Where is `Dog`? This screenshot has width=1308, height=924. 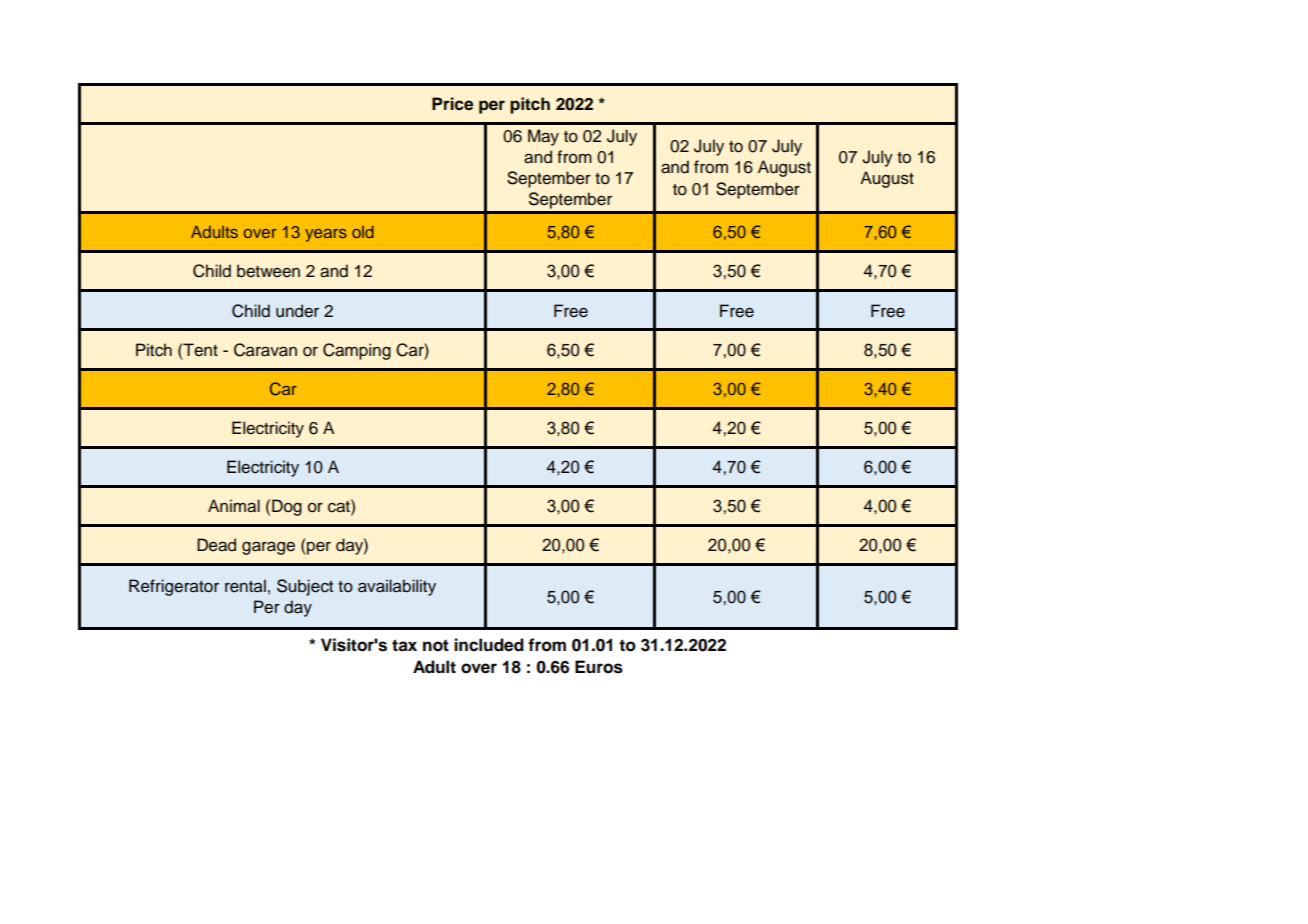 Dog is located at coordinates (287, 507).
